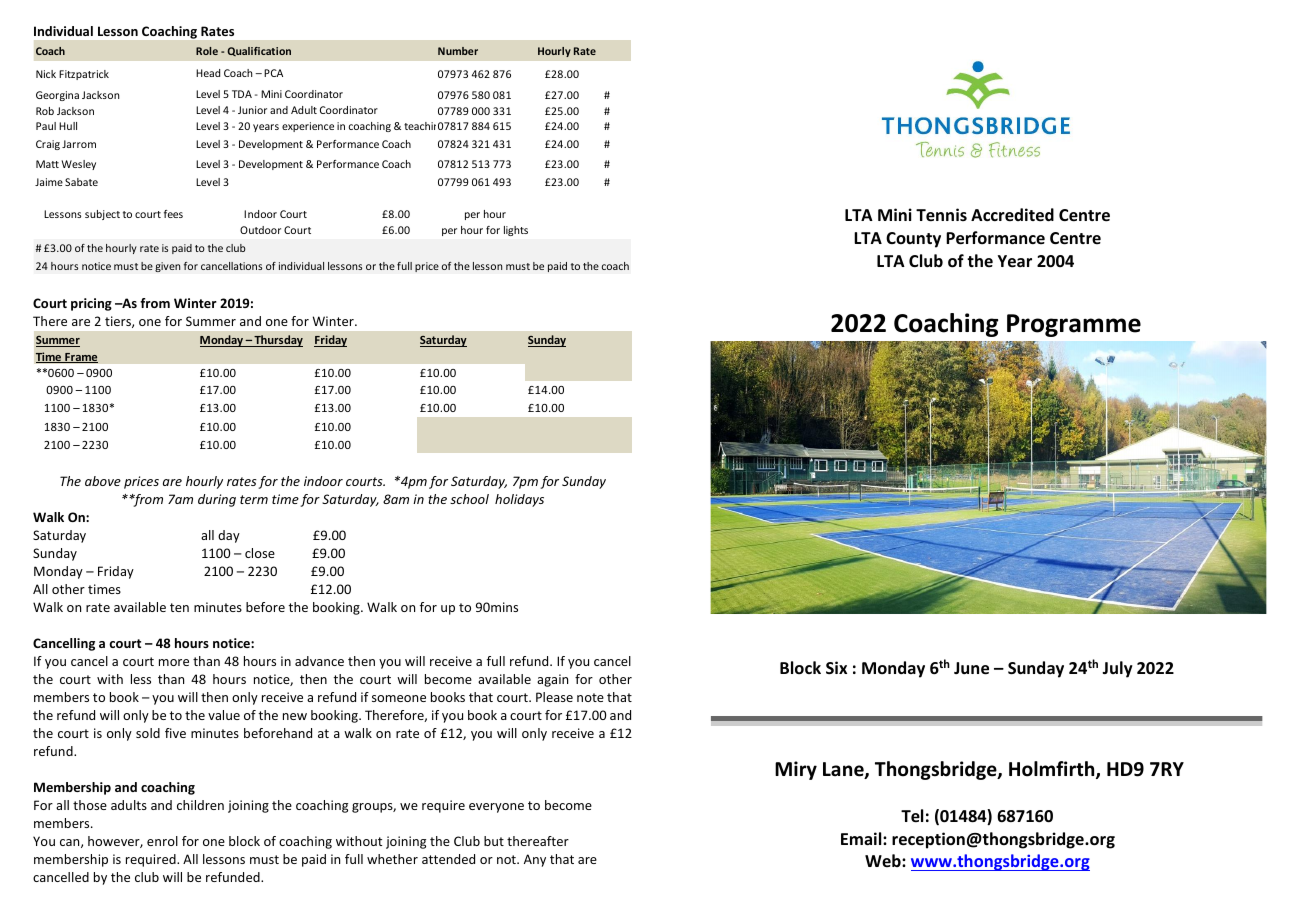 The image size is (1308, 924). What do you see at coordinates (162, 841) in the screenshot?
I see `enrol` at bounding box center [162, 841].
